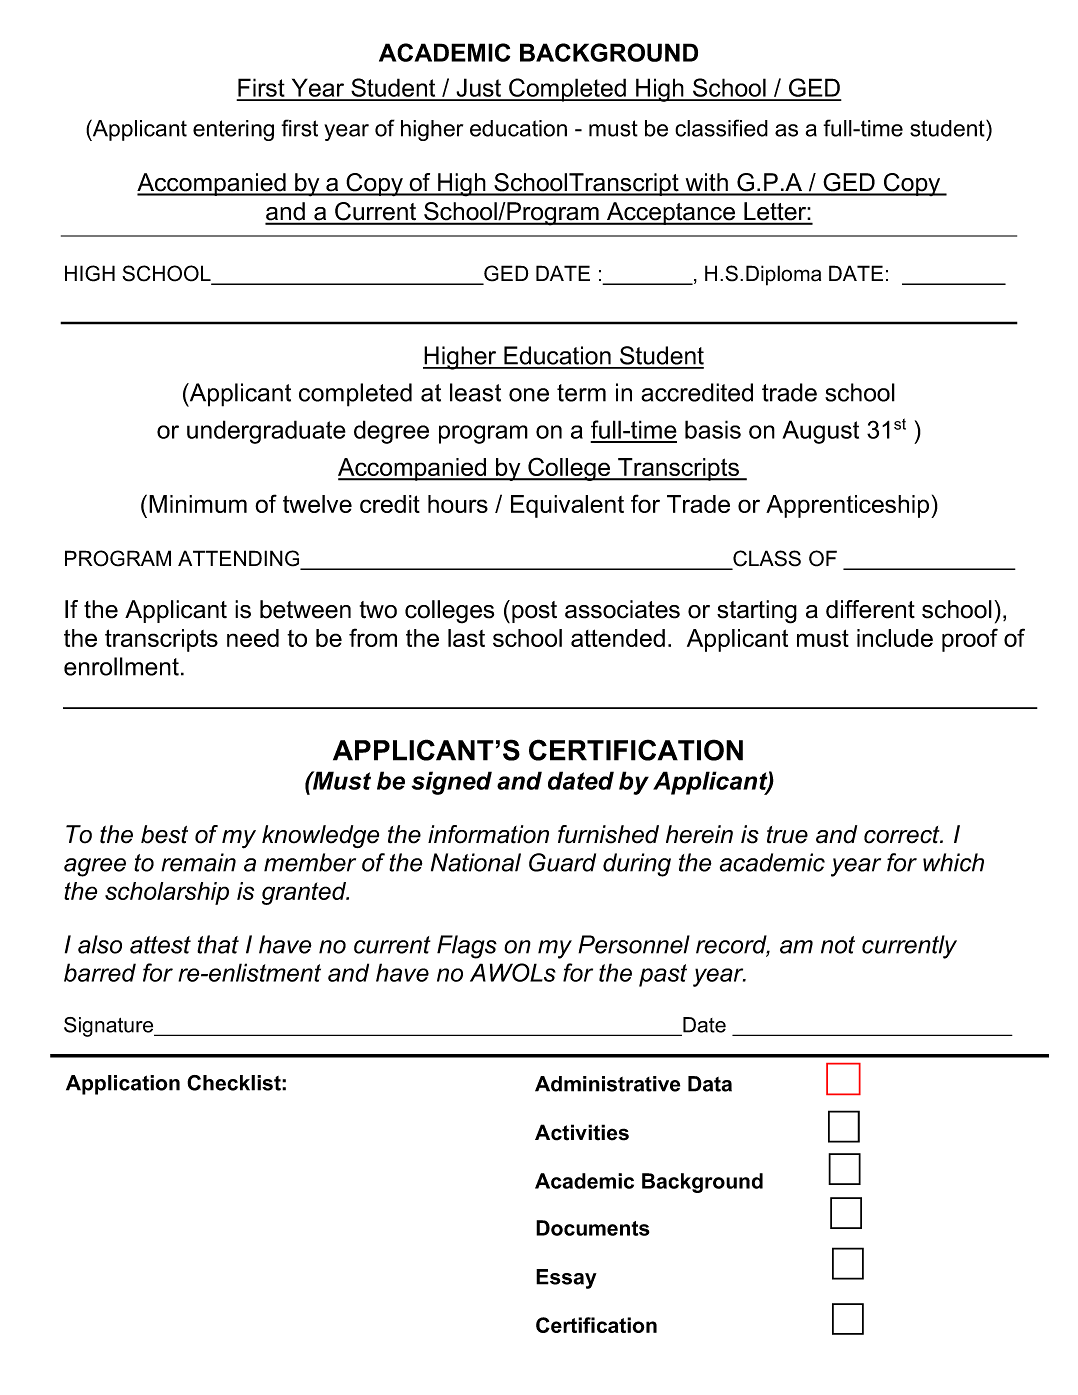 The height and width of the page is (1395, 1078). Describe the element at coordinates (895, 638) in the page. I see `include` at that location.
